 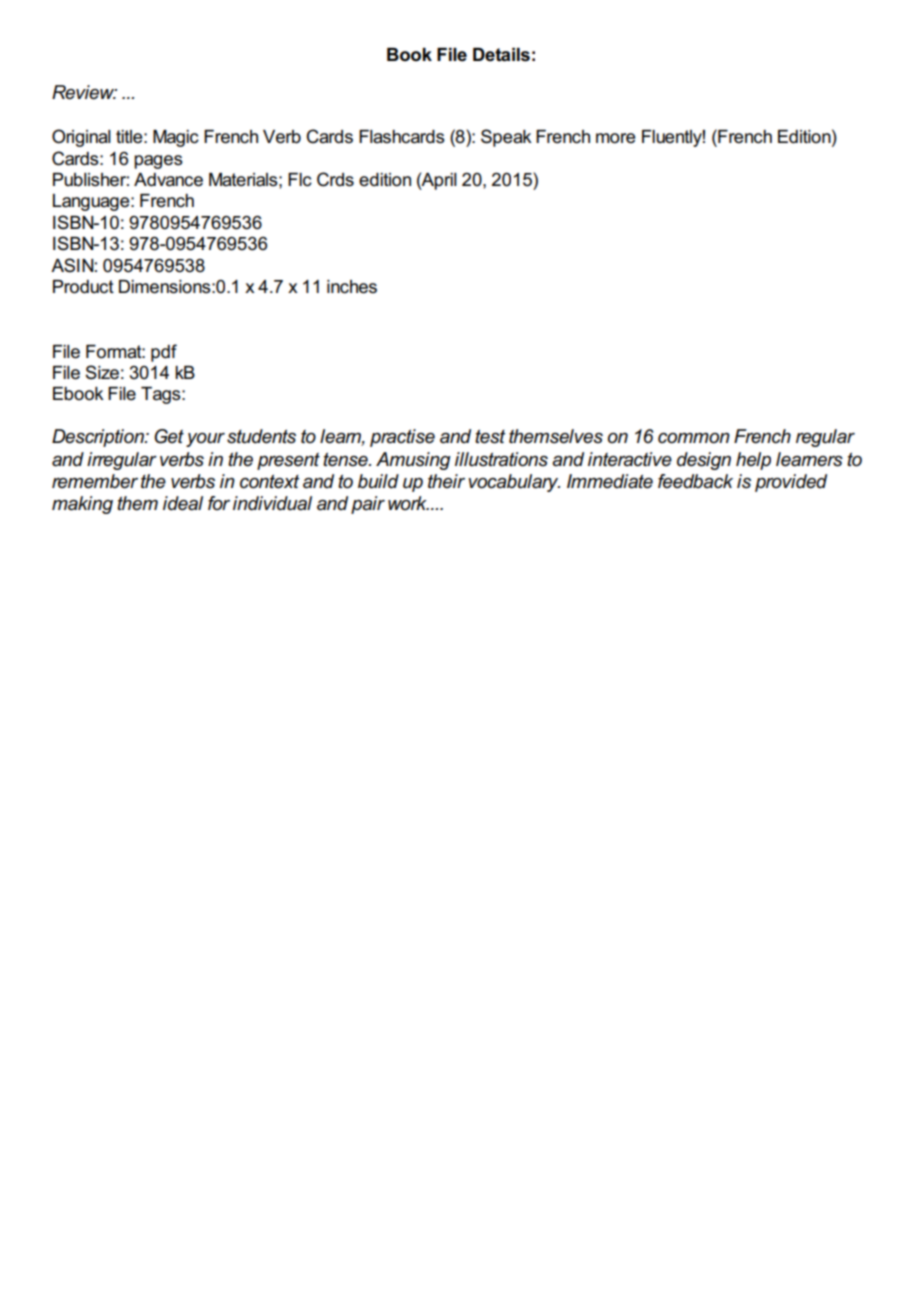 What do you see at coordinates (501, 55) in the screenshot?
I see `Details` at bounding box center [501, 55].
